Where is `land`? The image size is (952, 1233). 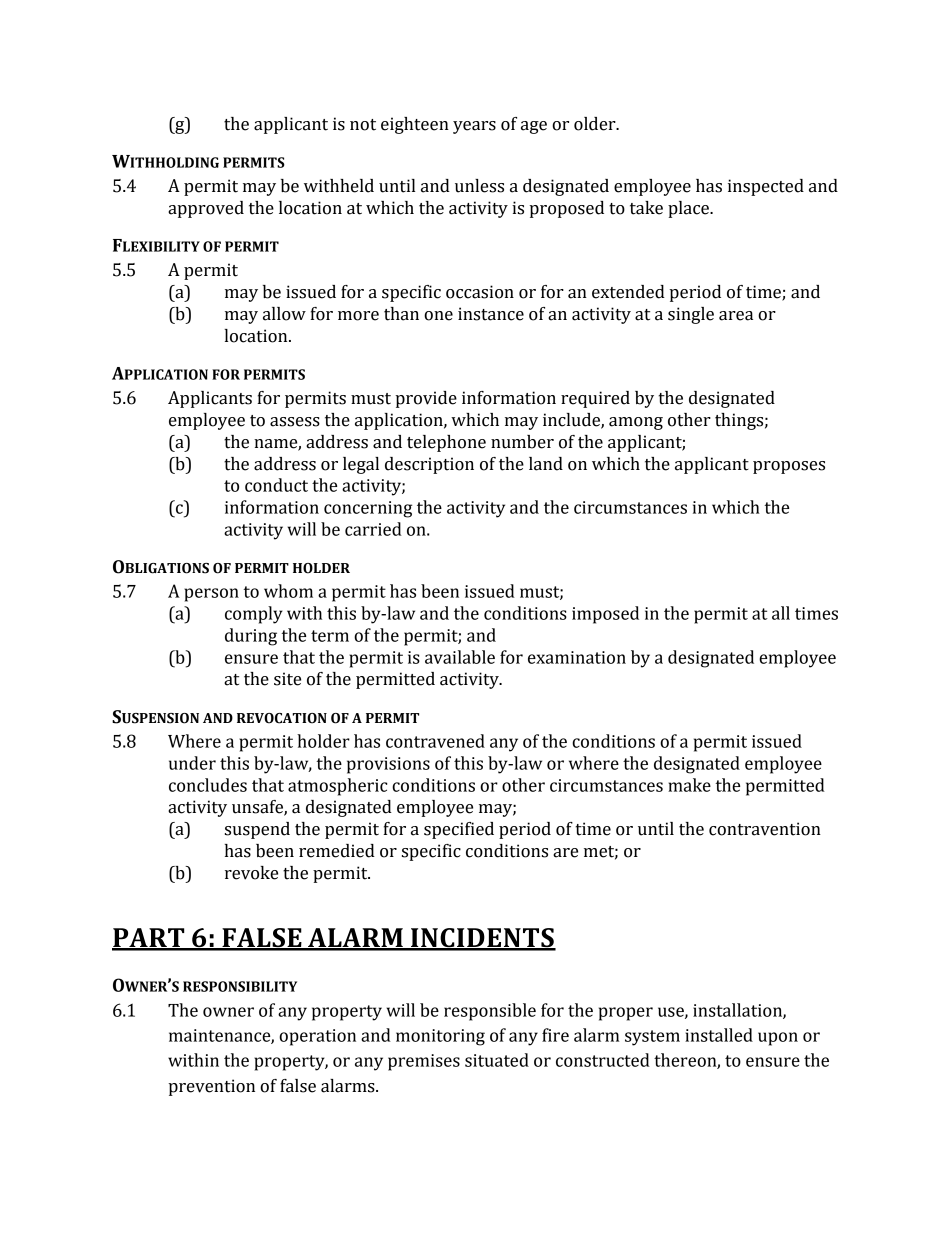
land is located at coordinates (546, 464).
